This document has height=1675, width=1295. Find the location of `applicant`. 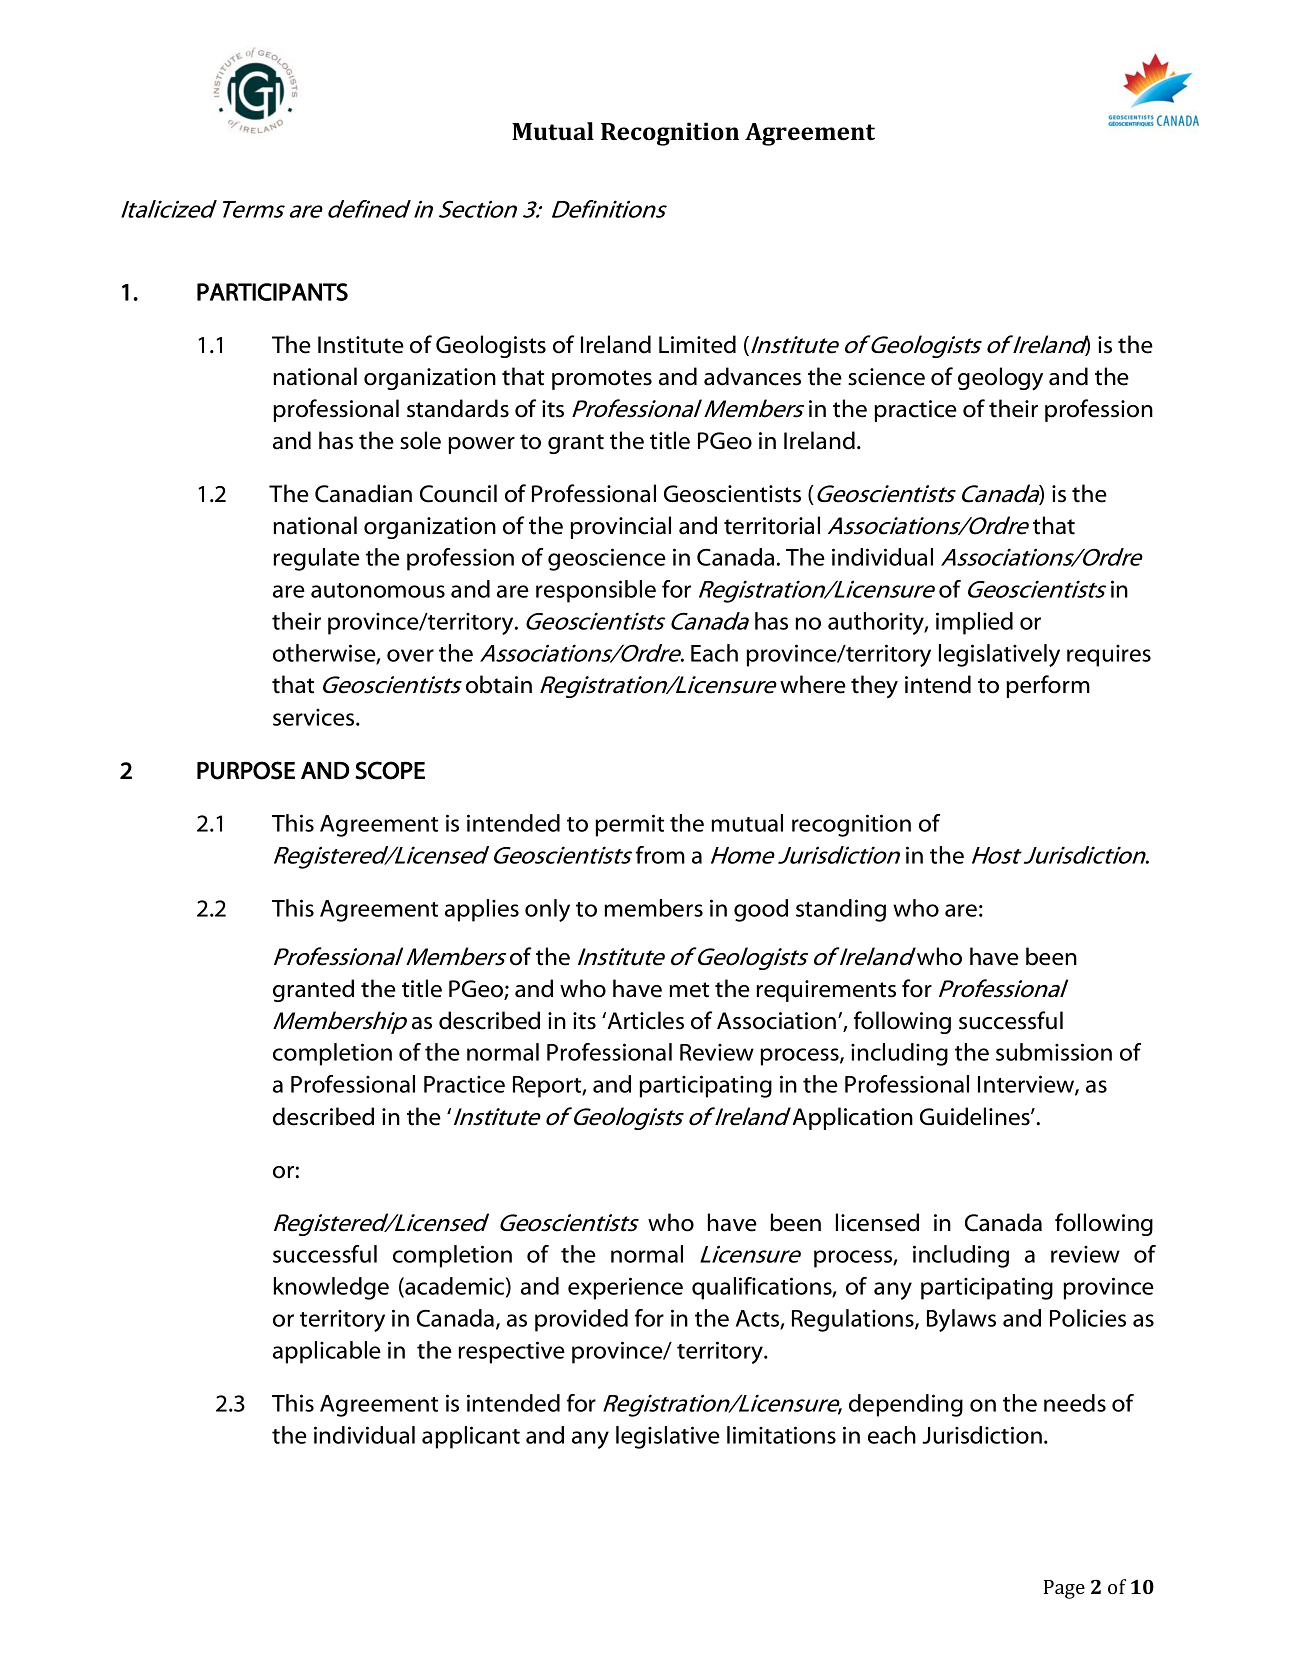

applicant is located at coordinates (471, 1437).
